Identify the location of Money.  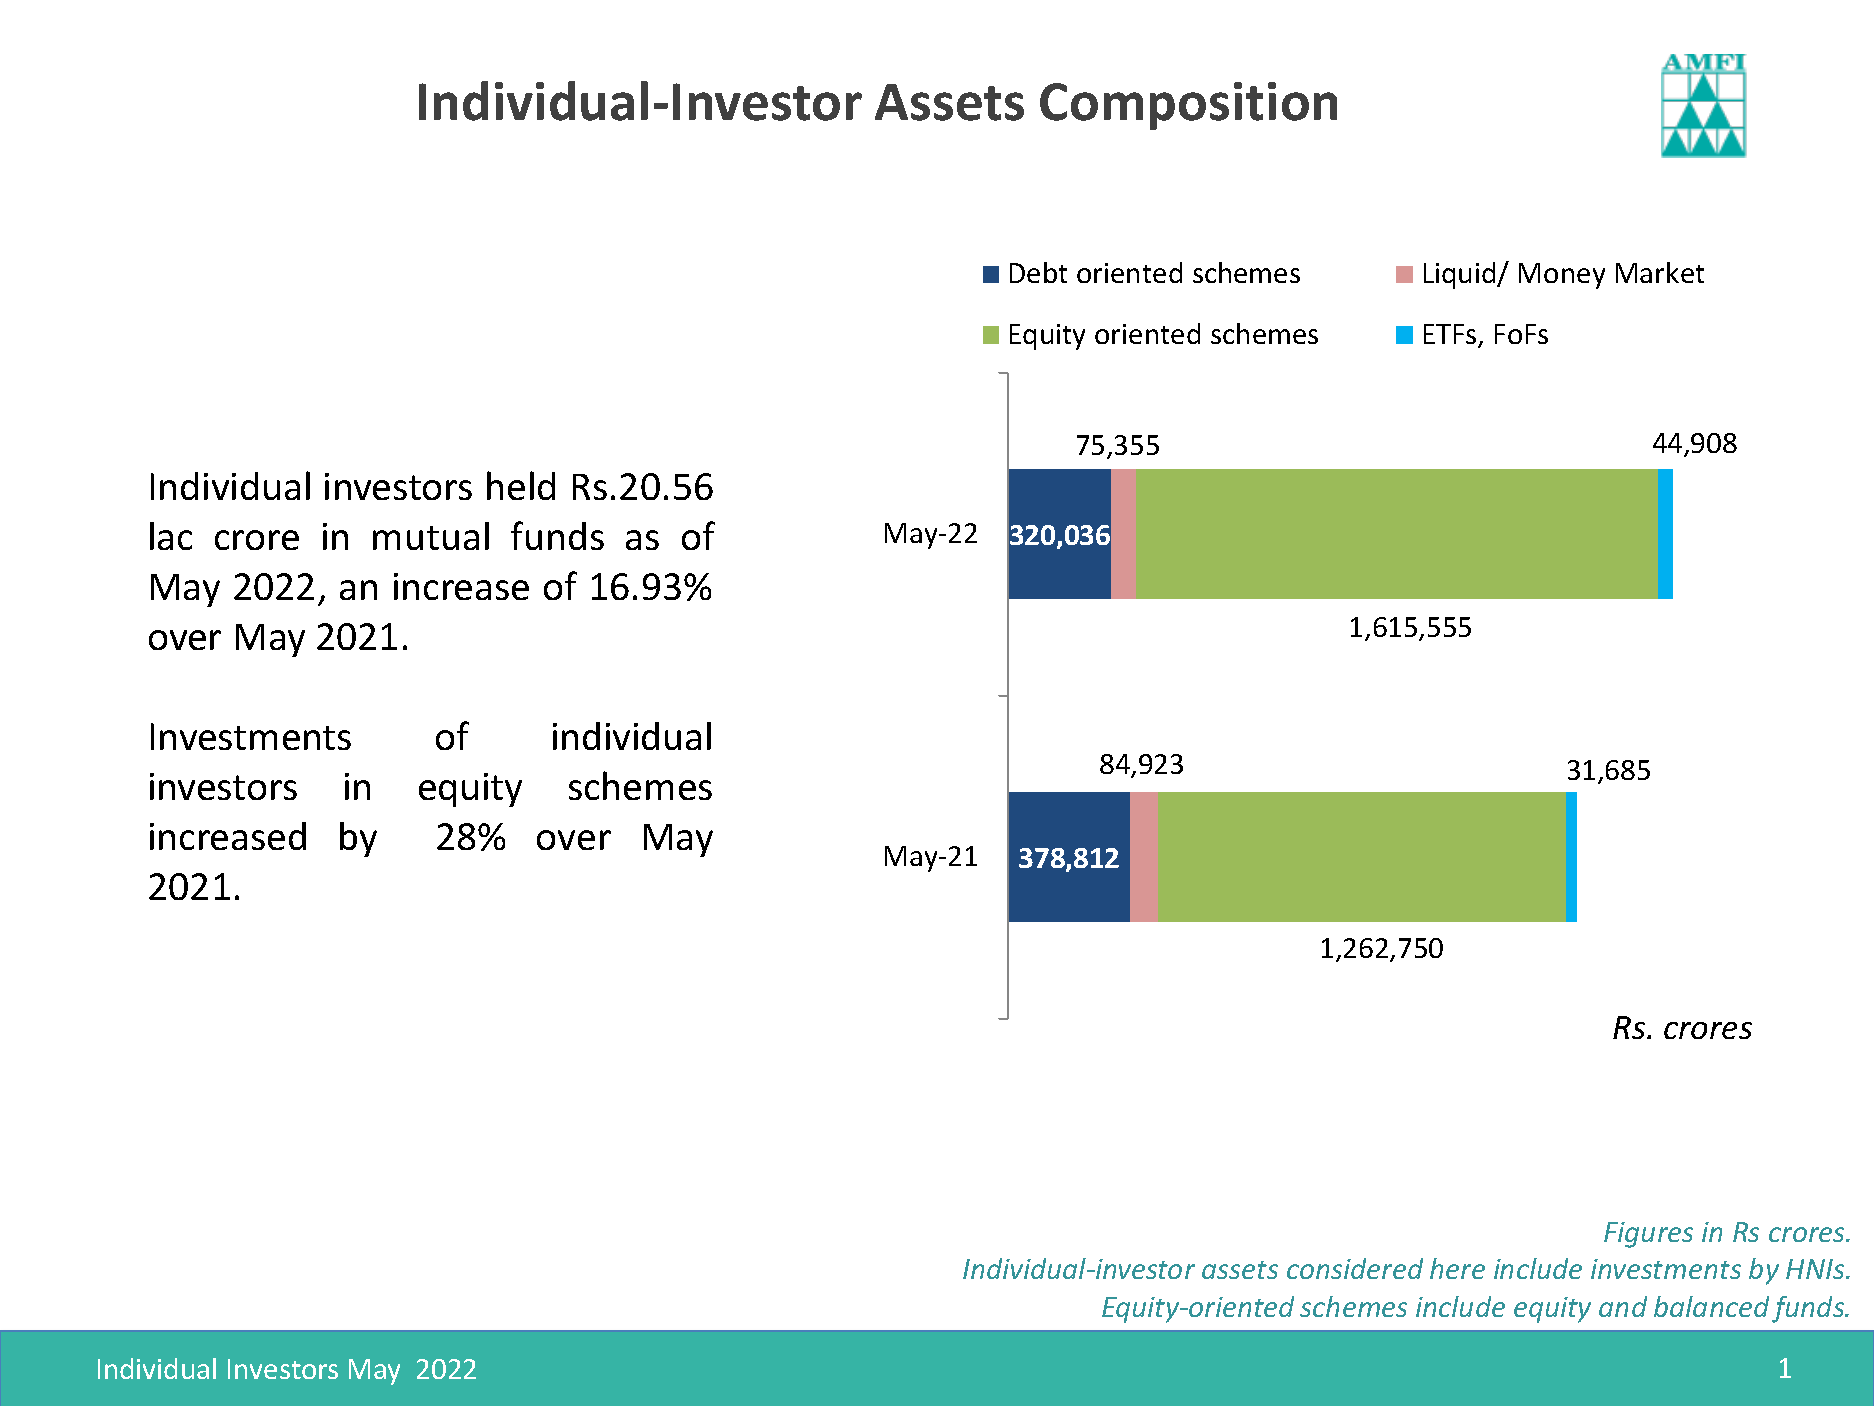
(1562, 276).
